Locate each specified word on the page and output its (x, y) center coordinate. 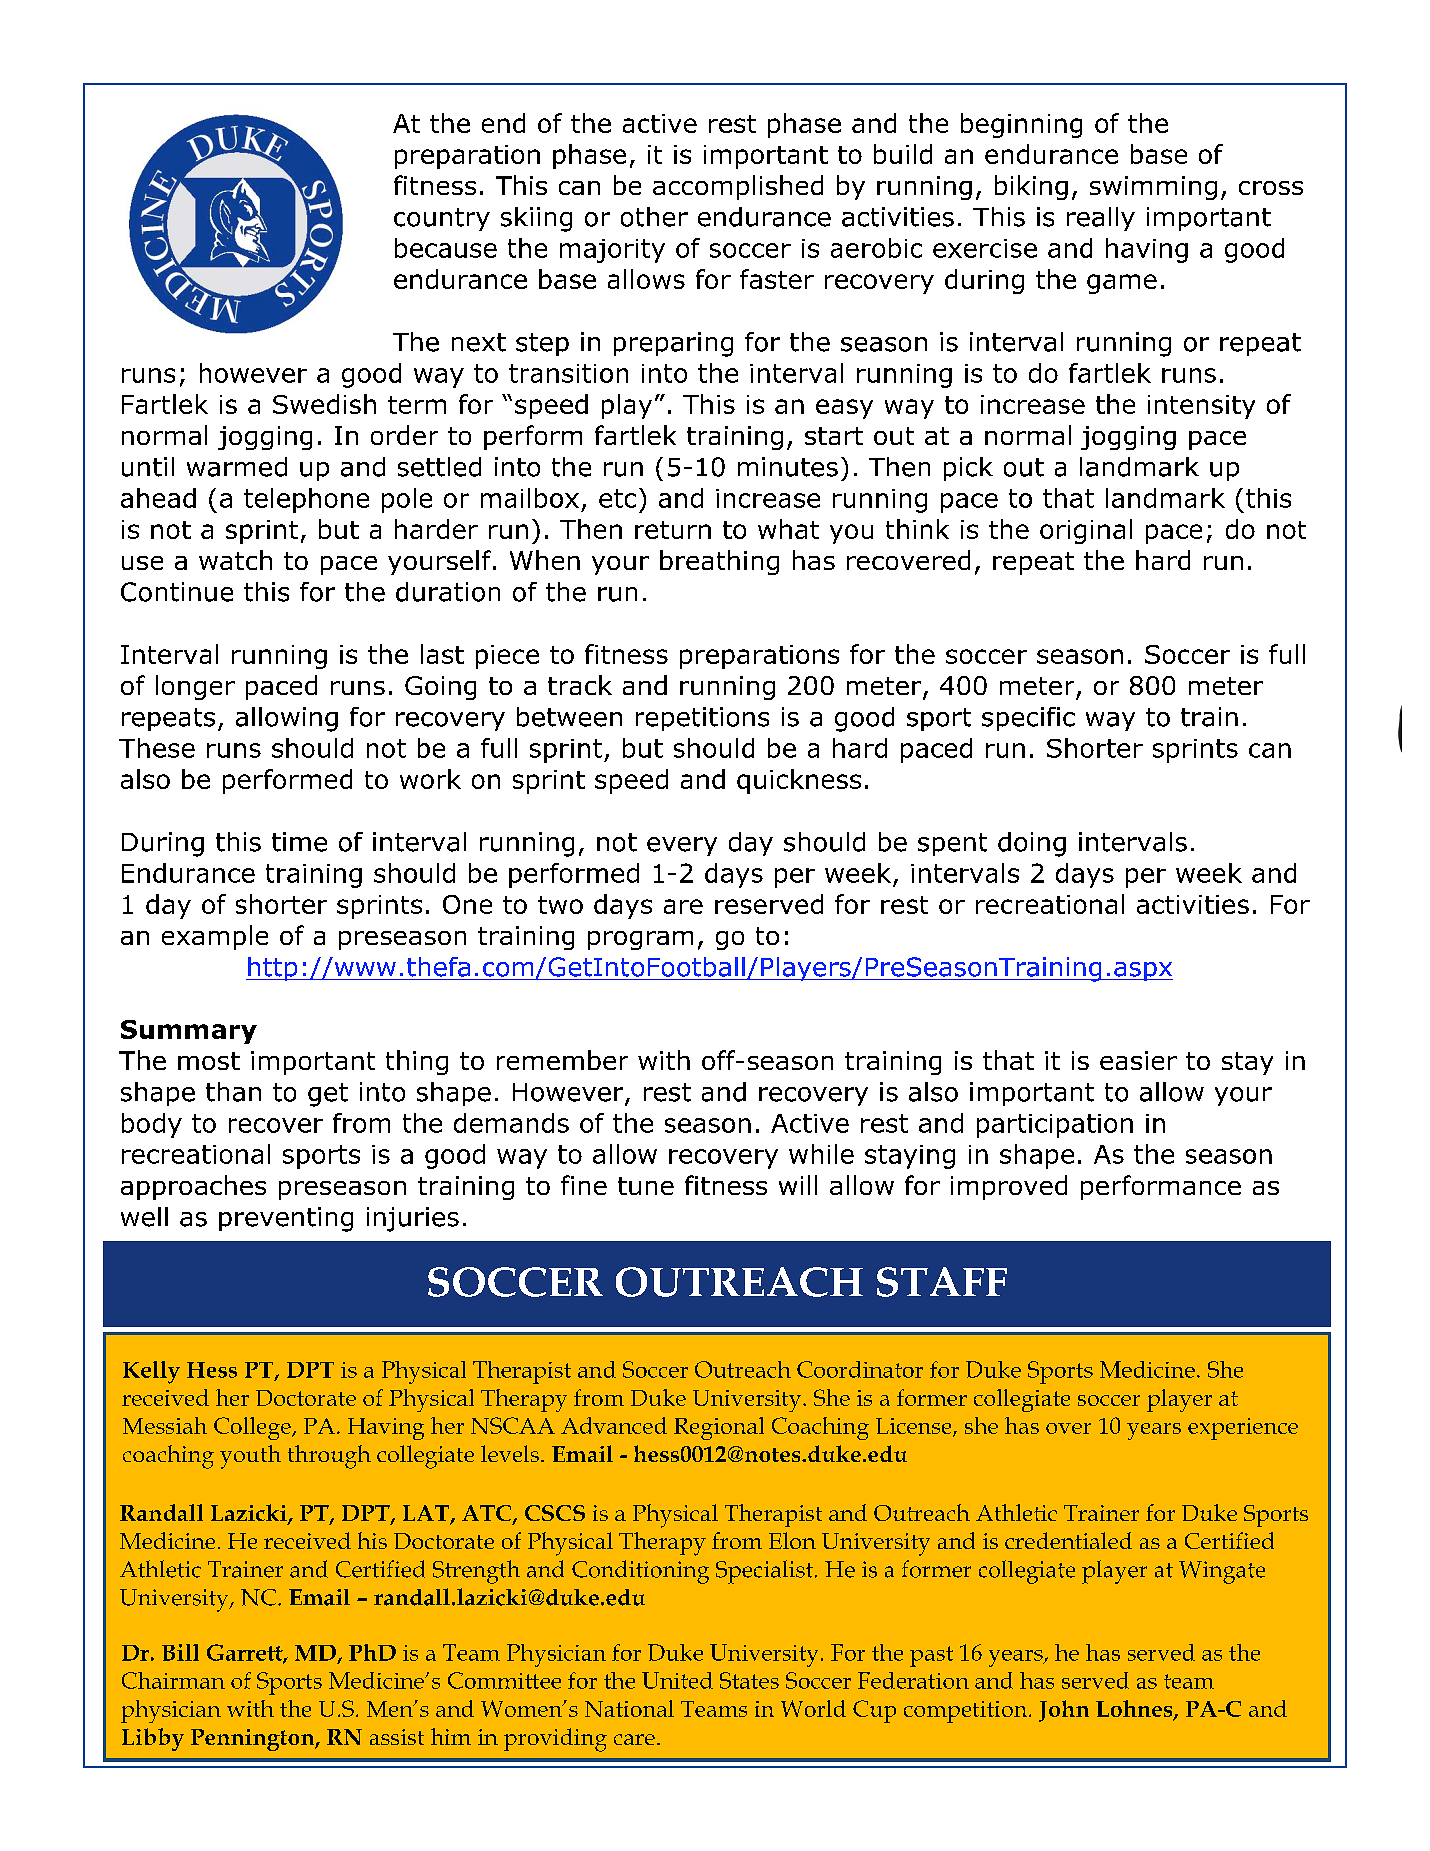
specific (1028, 719)
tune (646, 1186)
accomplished (738, 187)
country (442, 219)
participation (1055, 1126)
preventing (286, 1219)
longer (195, 687)
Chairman (173, 1680)
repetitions (702, 719)
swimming (1153, 188)
